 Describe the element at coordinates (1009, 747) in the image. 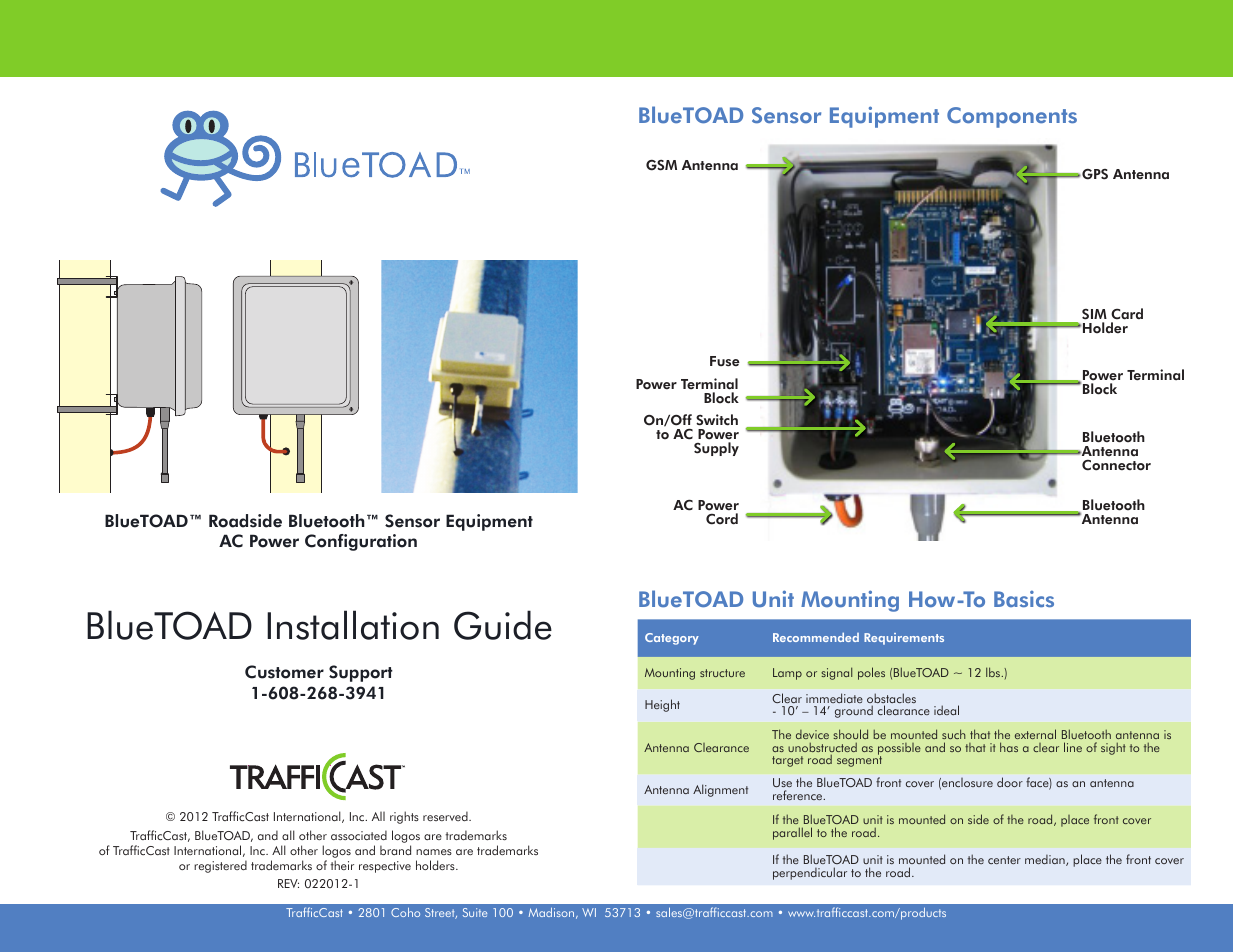

I see `has` at that location.
